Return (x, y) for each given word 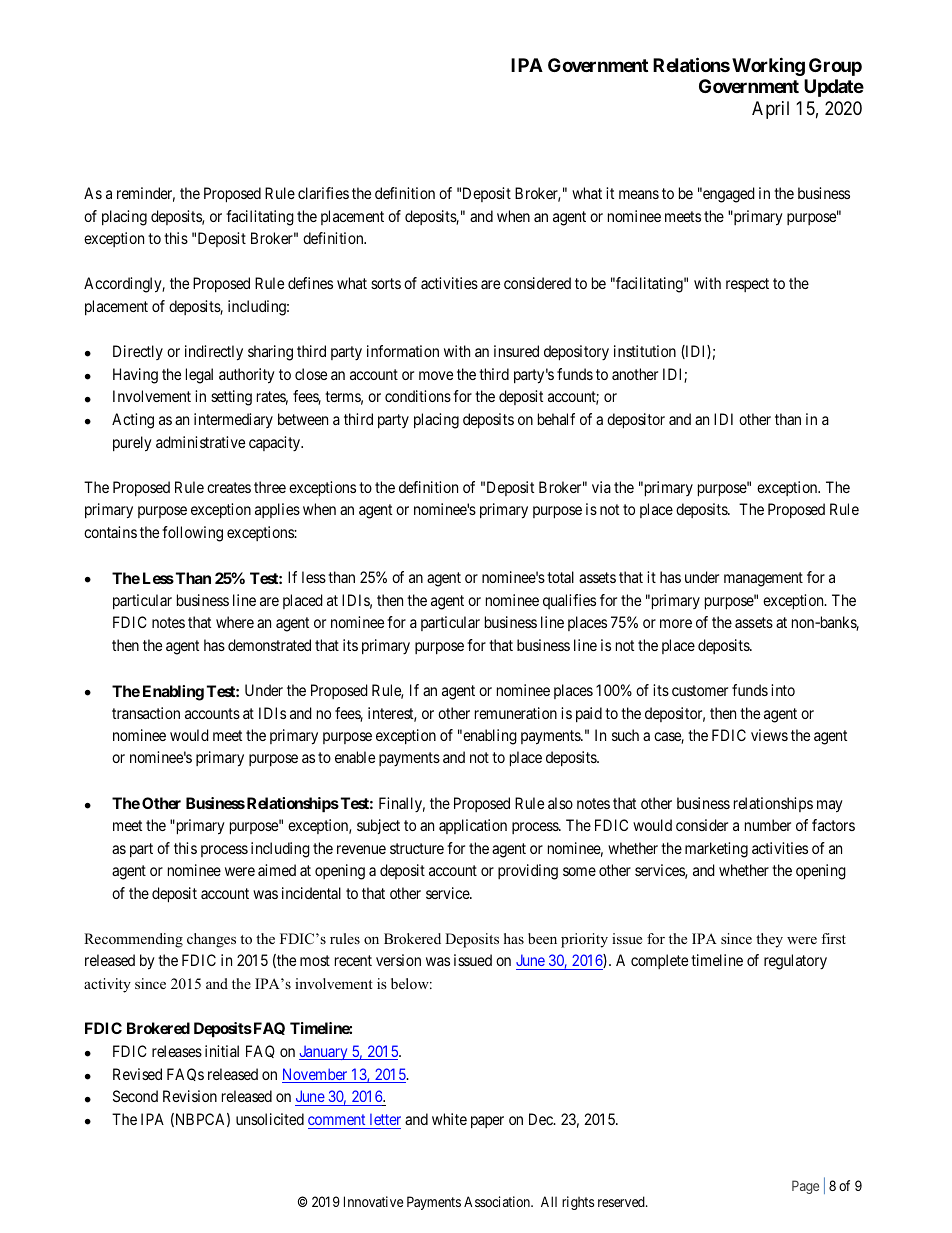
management (763, 579)
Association (498, 1201)
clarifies (323, 193)
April (770, 110)
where (235, 622)
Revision (190, 1096)
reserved (622, 1201)
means (639, 194)
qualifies (569, 601)
